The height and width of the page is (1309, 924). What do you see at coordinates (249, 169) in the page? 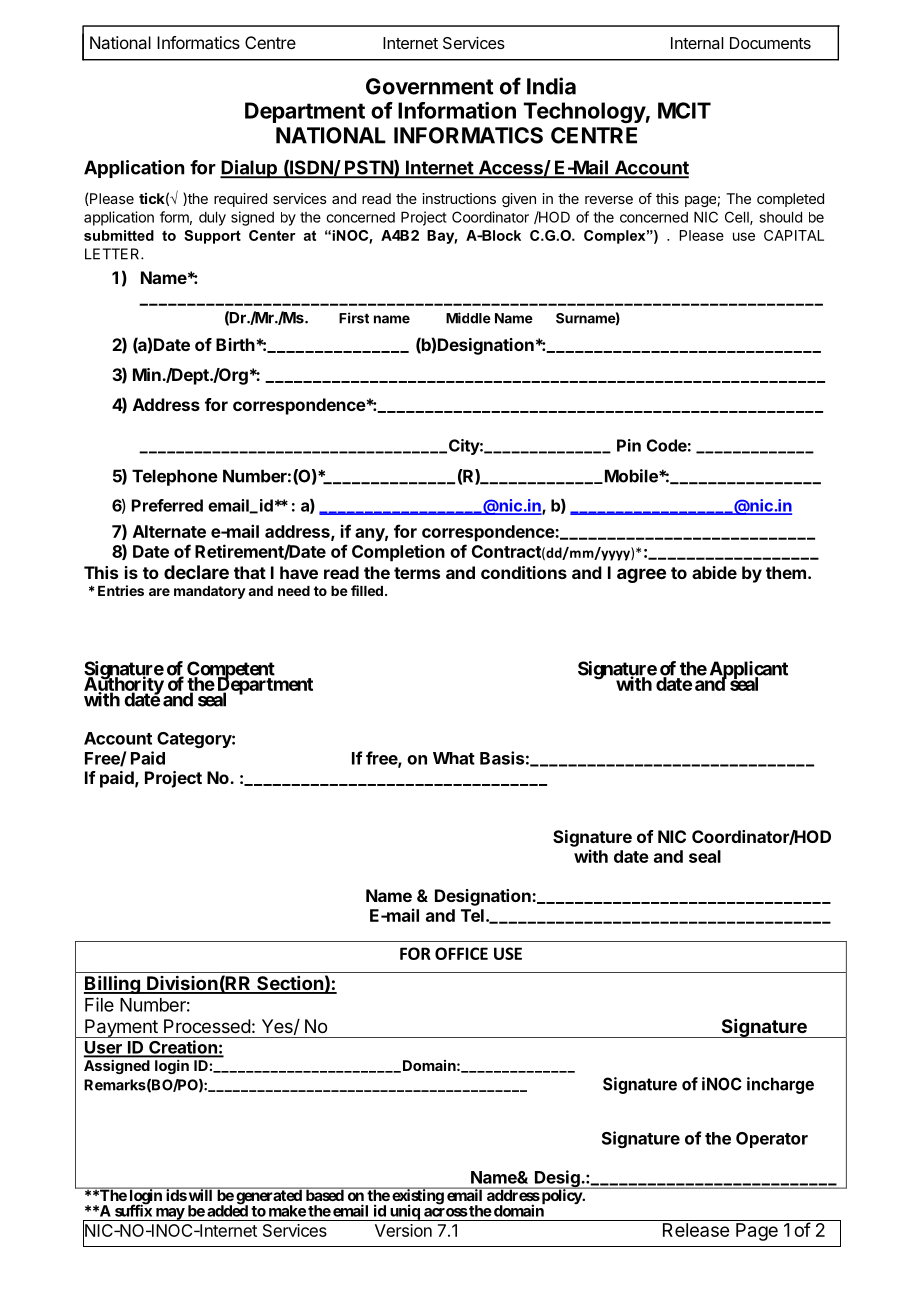
I see `Dialup` at bounding box center [249, 169].
